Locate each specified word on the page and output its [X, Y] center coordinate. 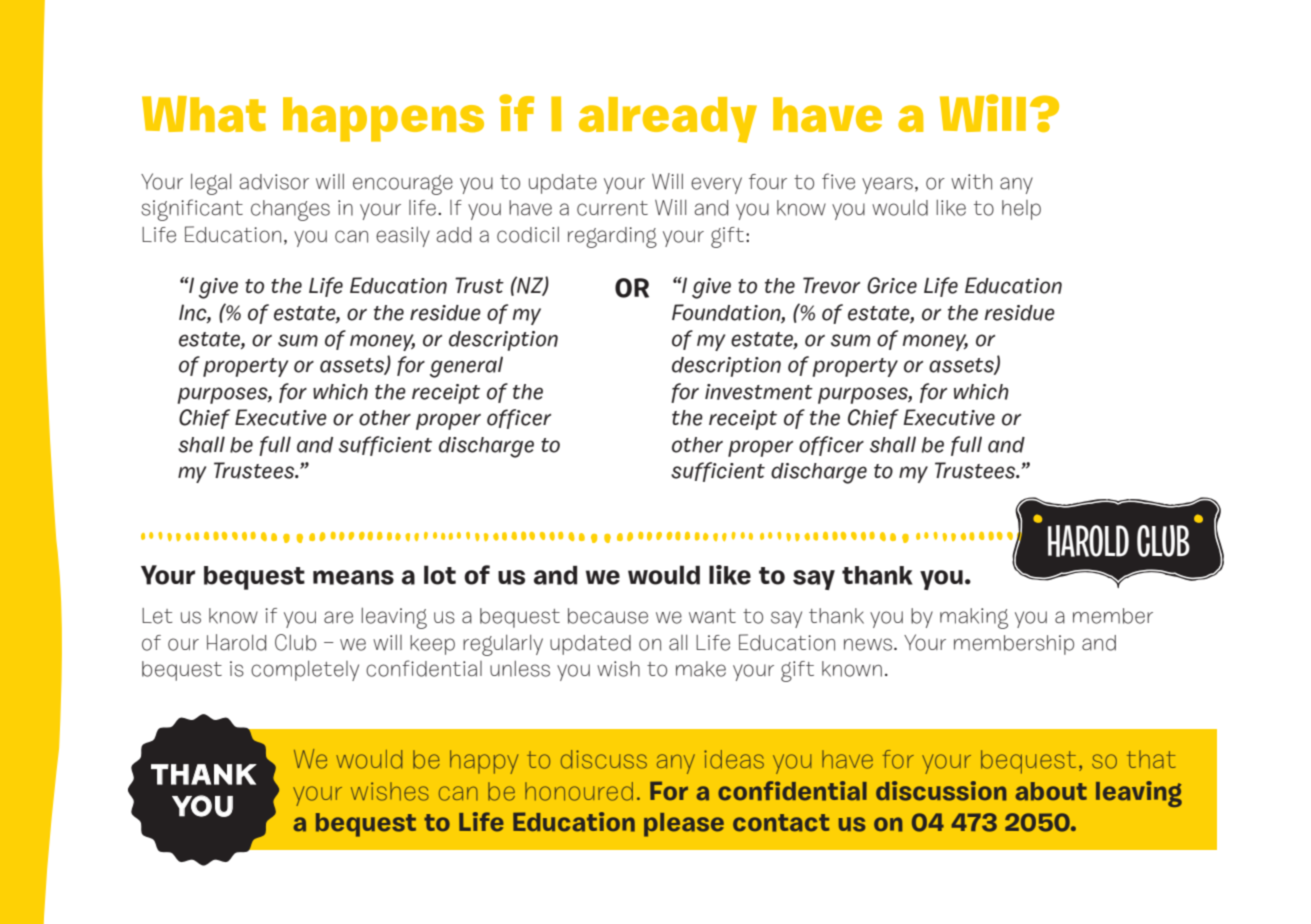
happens [383, 119]
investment [759, 392]
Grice [892, 285]
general [466, 367]
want [712, 616]
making [974, 618]
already [668, 120]
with [971, 182]
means [353, 577]
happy [484, 762]
